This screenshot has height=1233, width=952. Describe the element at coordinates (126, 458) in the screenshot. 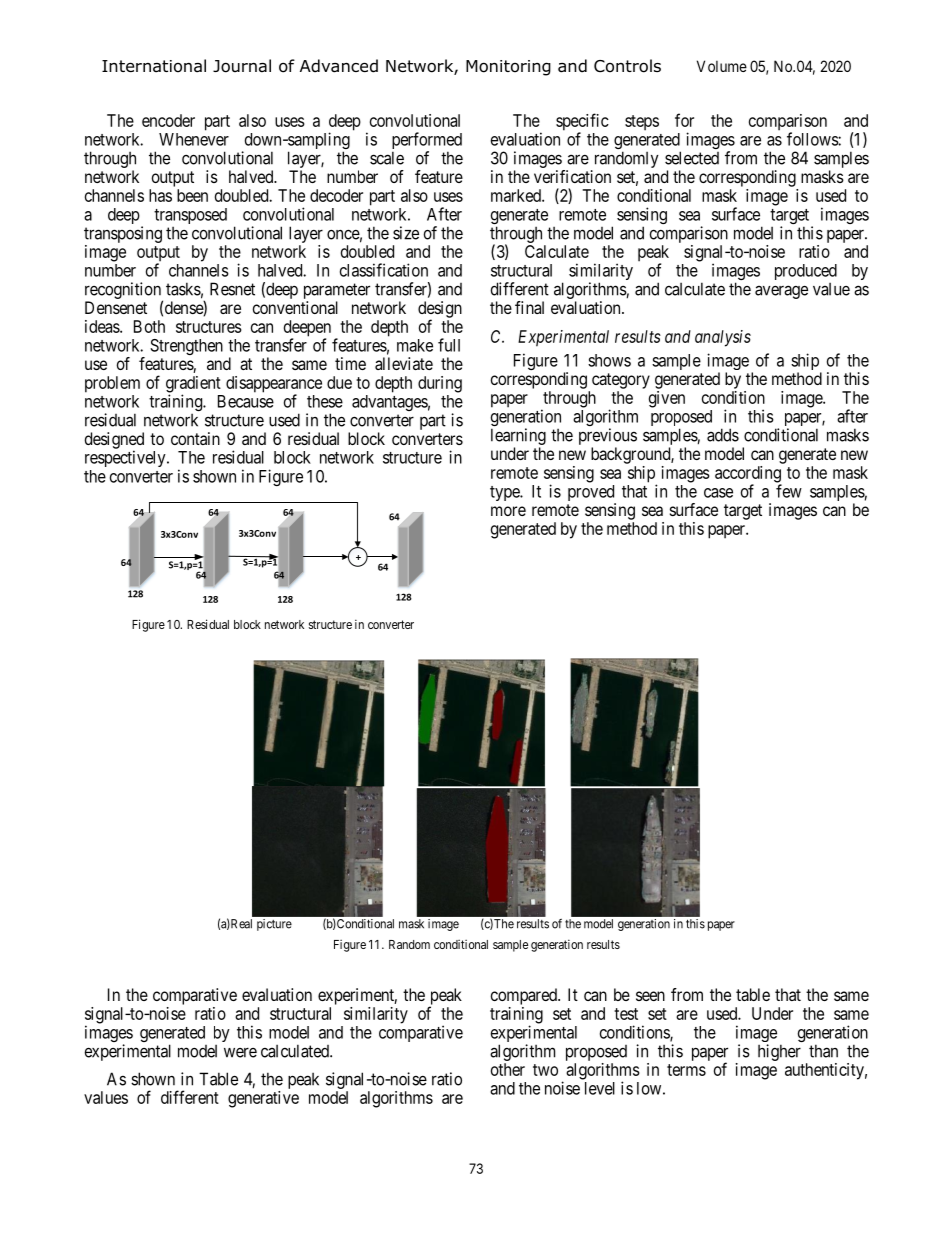

I see `respectively` at that location.
